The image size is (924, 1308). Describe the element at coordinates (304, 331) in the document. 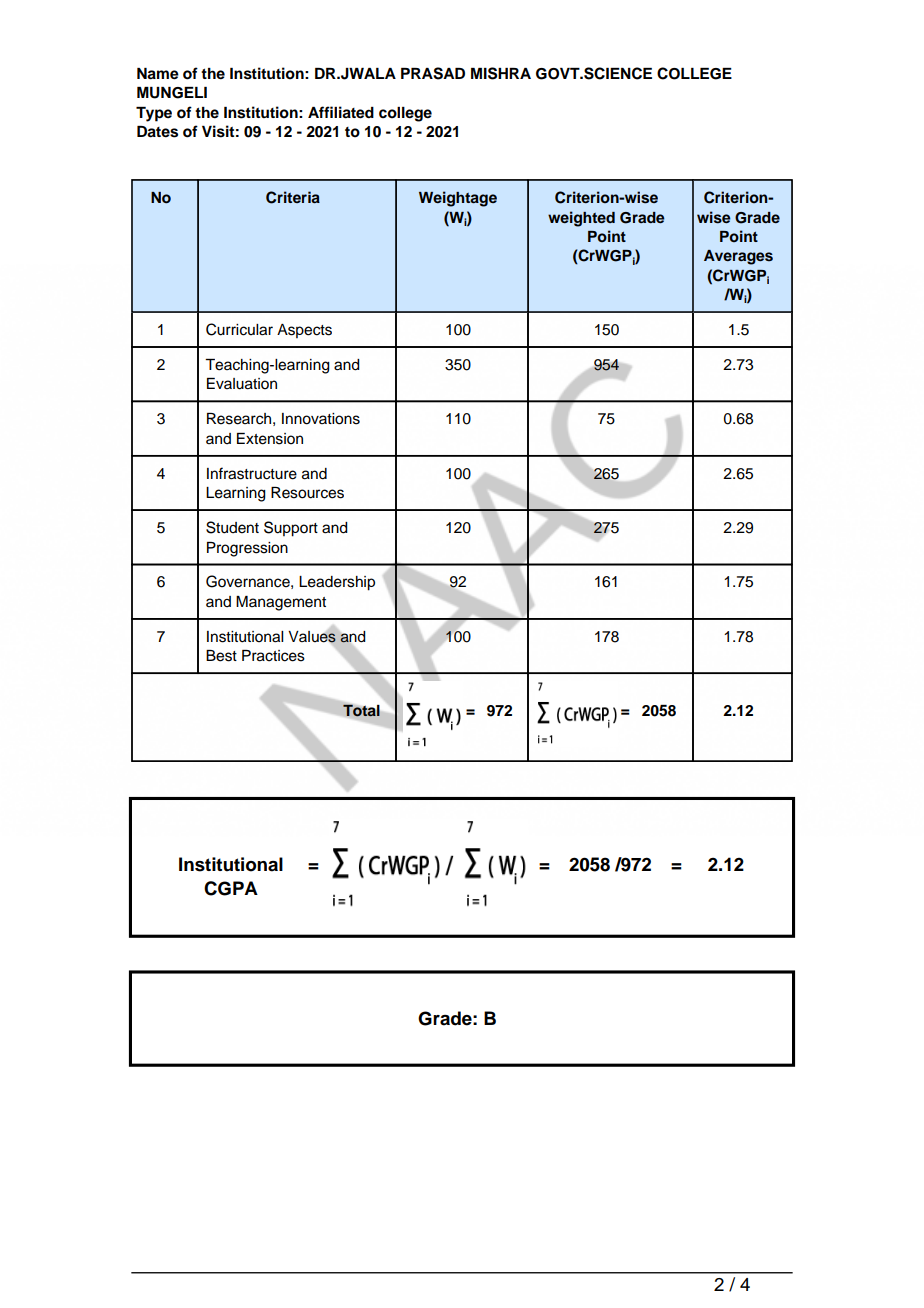

I see `Aspects` at that location.
